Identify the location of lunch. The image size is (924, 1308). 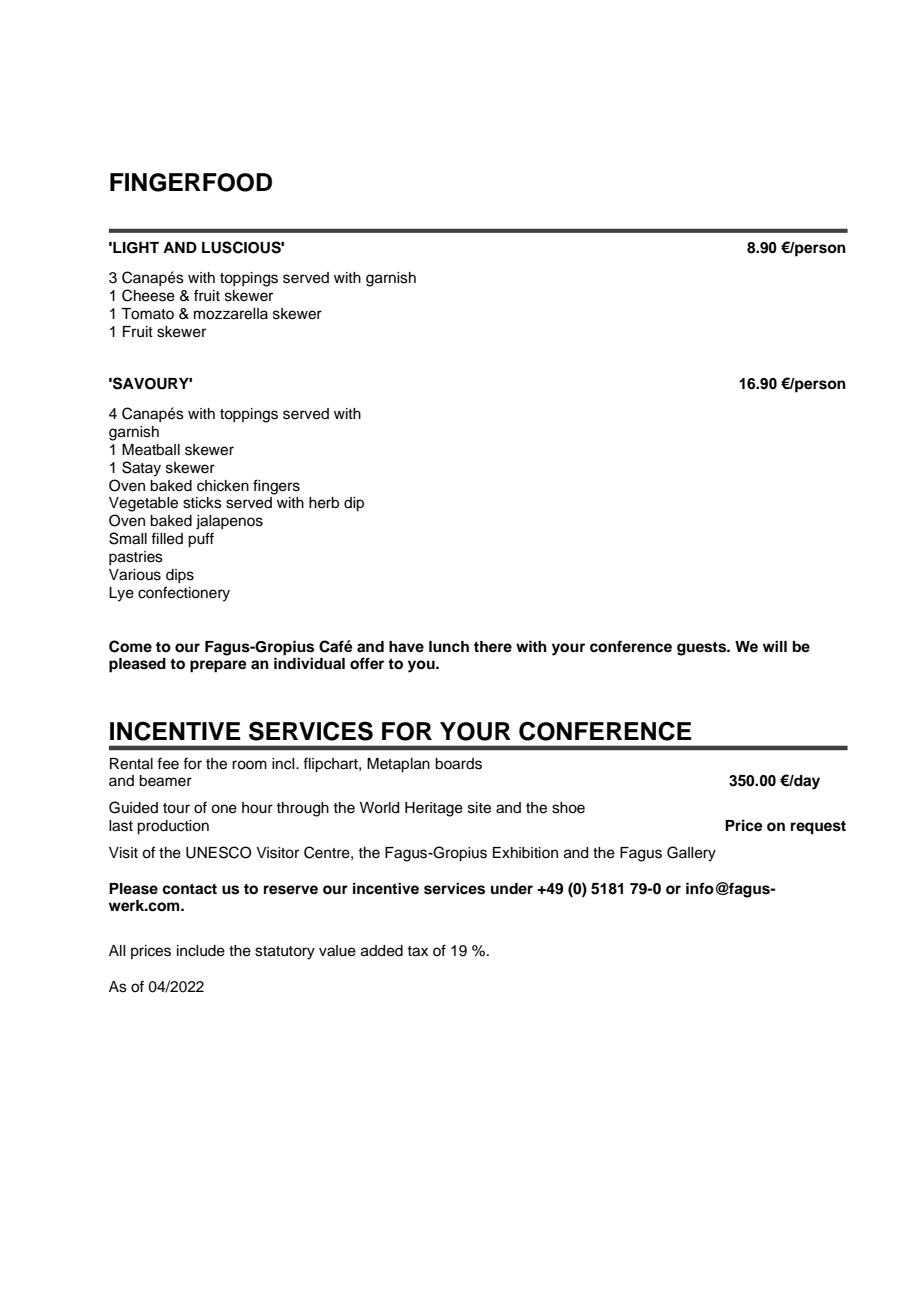
(449, 646).
